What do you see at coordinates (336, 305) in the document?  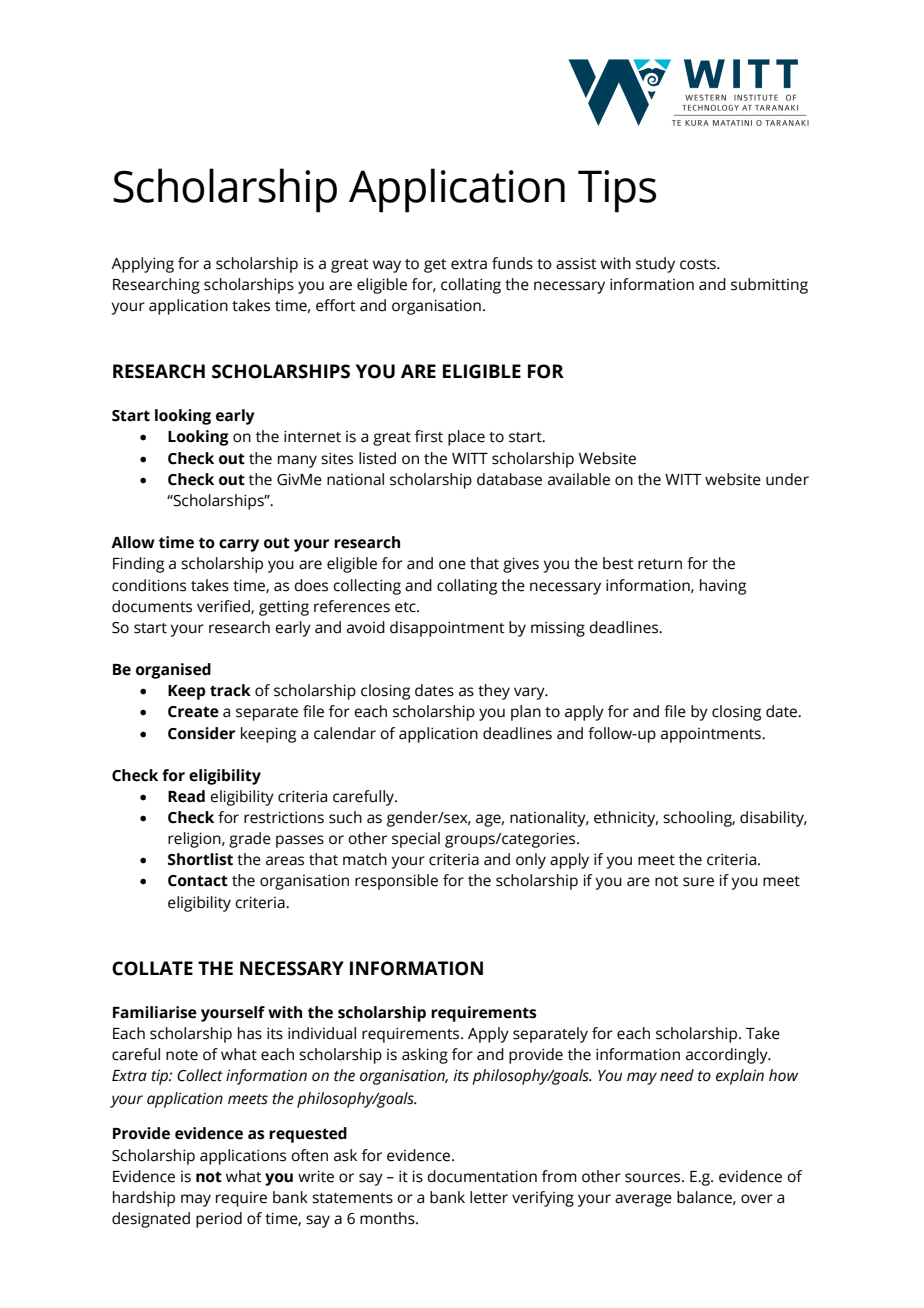 I see `effort` at bounding box center [336, 305].
